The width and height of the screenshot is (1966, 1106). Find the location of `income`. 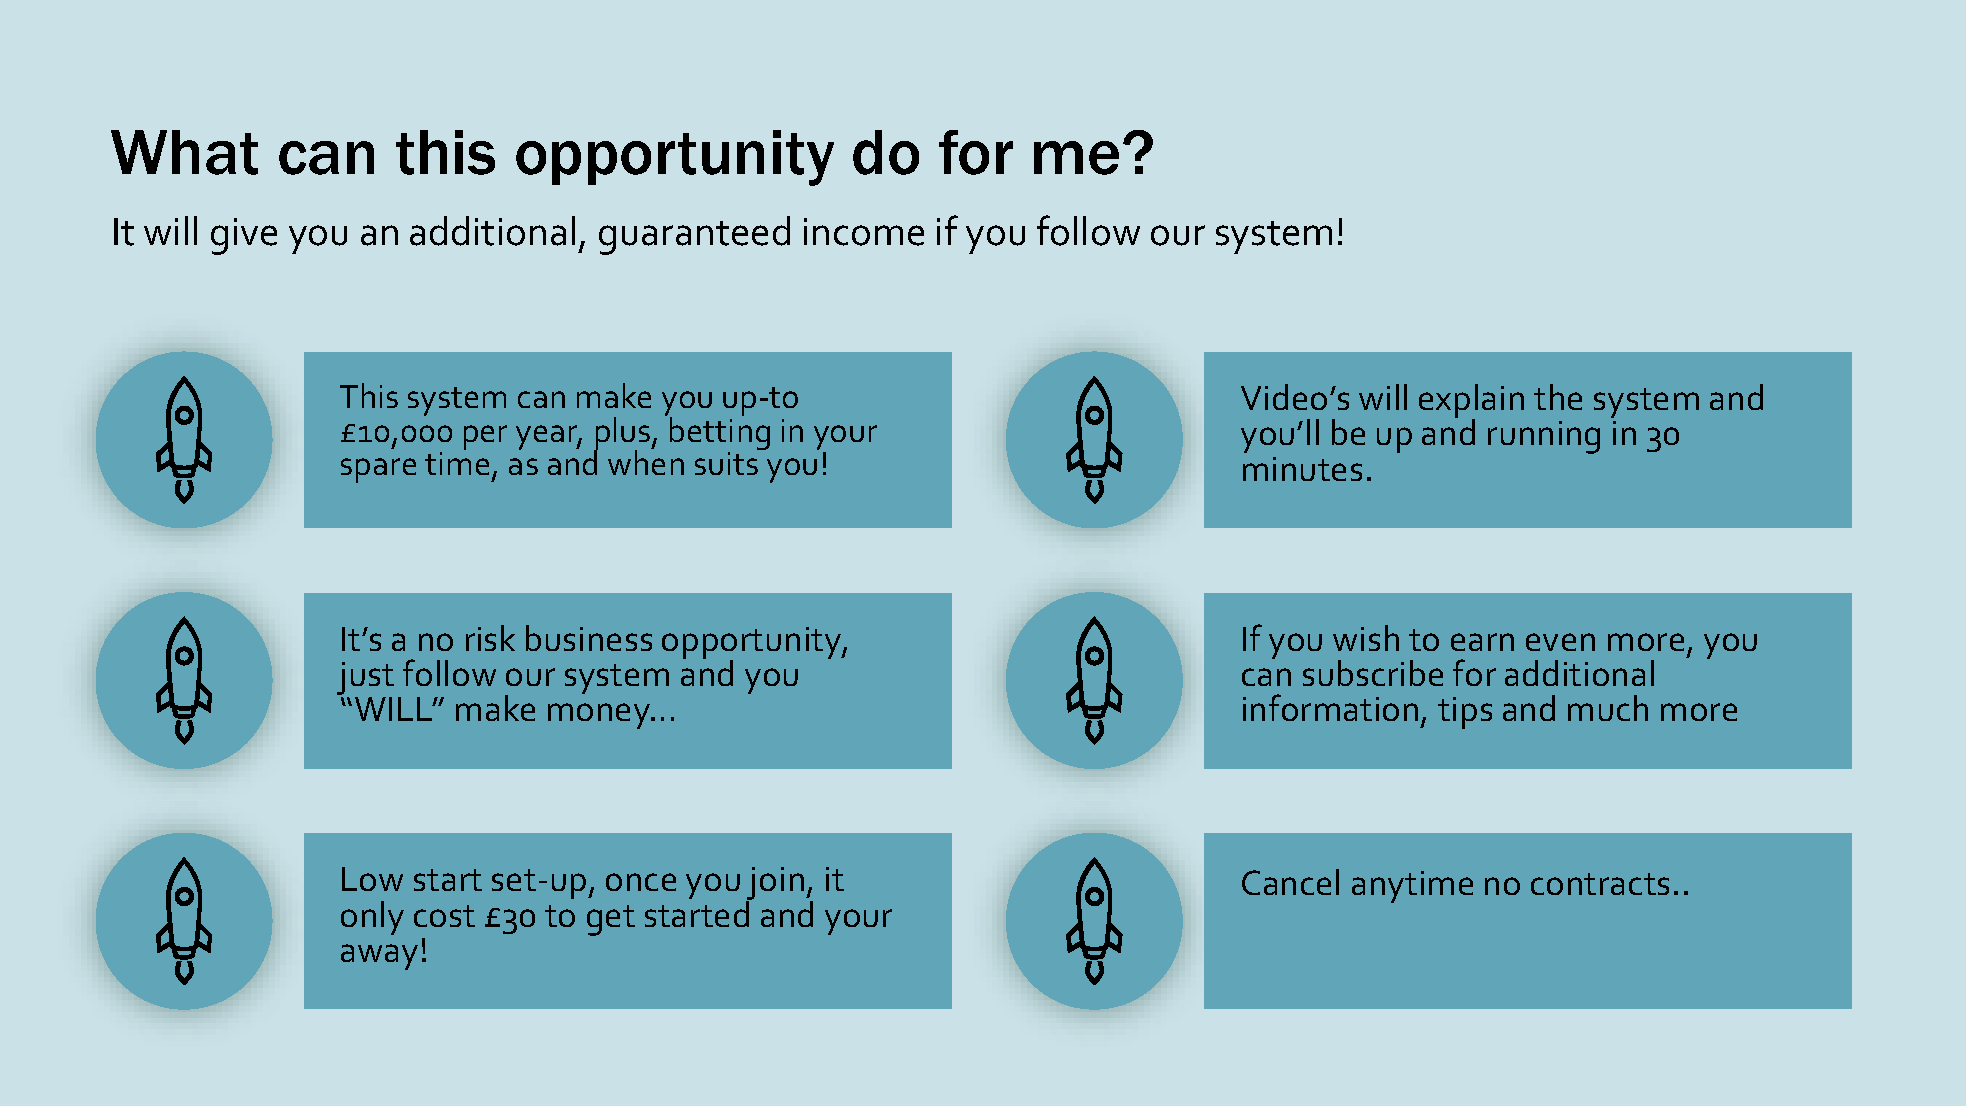

income is located at coordinates (864, 232).
